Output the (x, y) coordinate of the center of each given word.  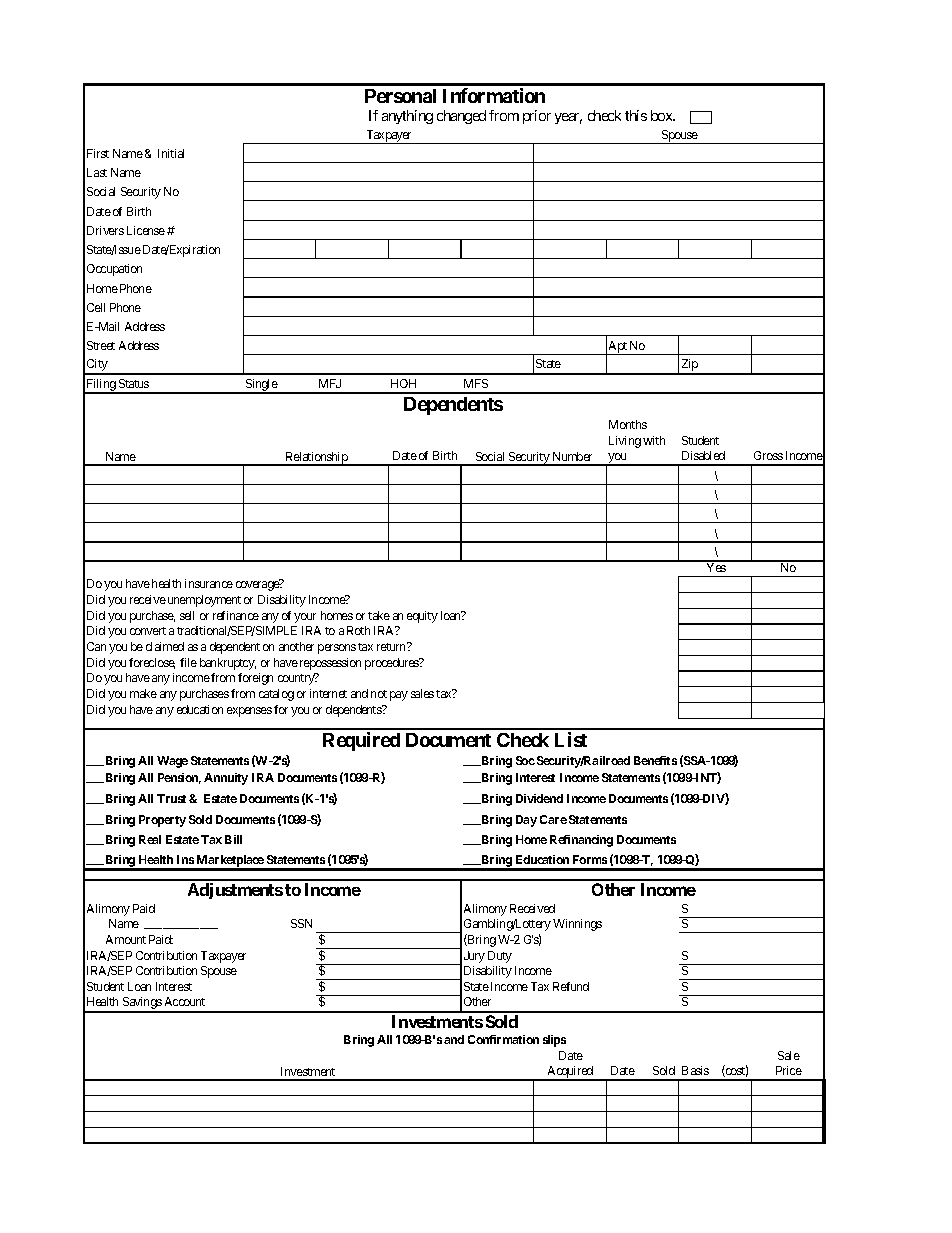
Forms (590, 859)
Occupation (114, 270)
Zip (689, 366)
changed (461, 117)
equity (422, 617)
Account (185, 1001)
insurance (209, 583)
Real (150, 839)
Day (526, 821)
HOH (403, 383)
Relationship (316, 459)
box (663, 115)
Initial (171, 153)
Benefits (655, 760)
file (188, 662)
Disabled (703, 455)
